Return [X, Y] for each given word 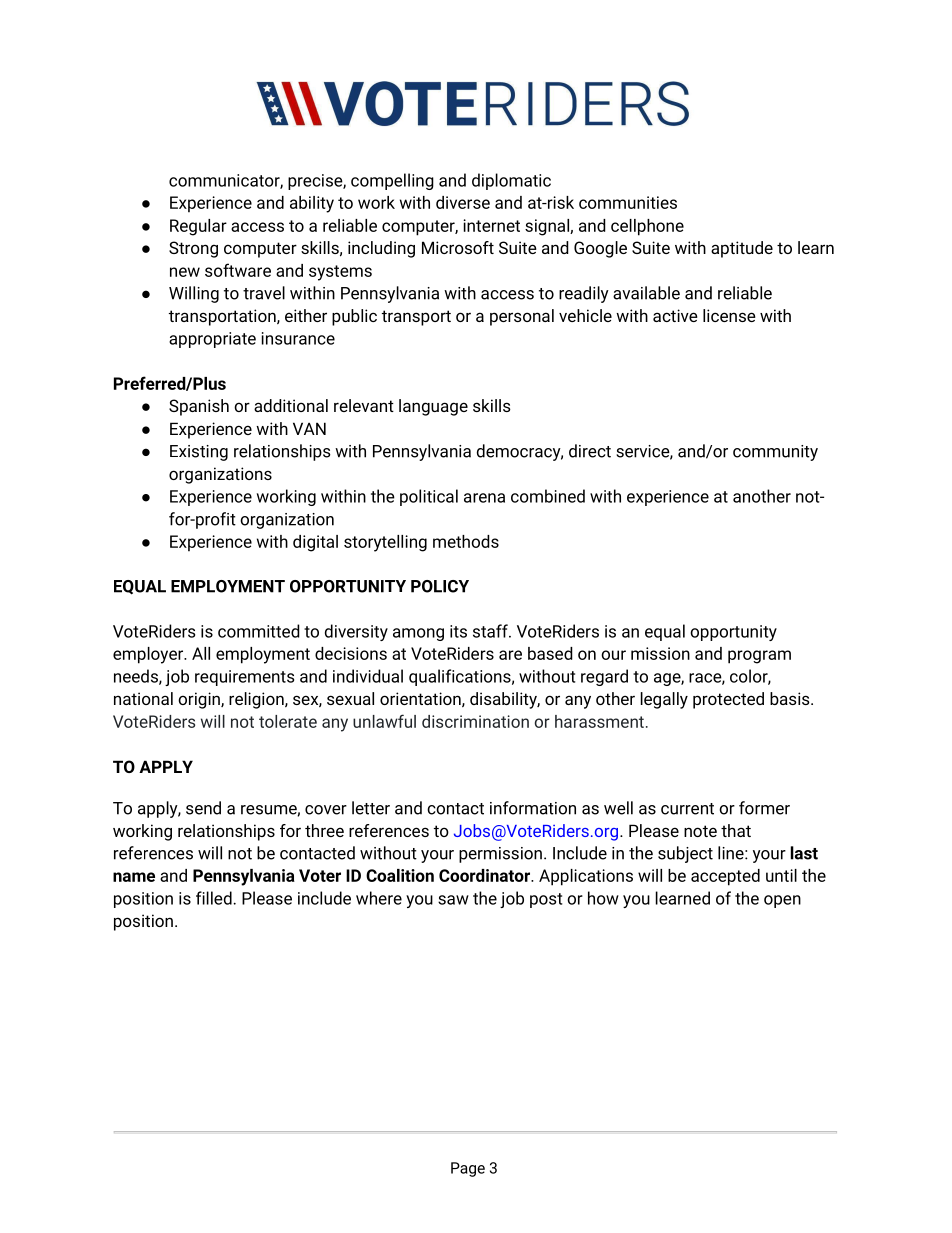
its [458, 631]
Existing [199, 453]
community [775, 453]
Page [468, 1169]
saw [453, 900]
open [782, 901]
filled [215, 898]
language [433, 407]
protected [728, 700]
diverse [463, 202]
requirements [244, 678]
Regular [198, 227]
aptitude [742, 249]
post [546, 900]
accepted [725, 877]
